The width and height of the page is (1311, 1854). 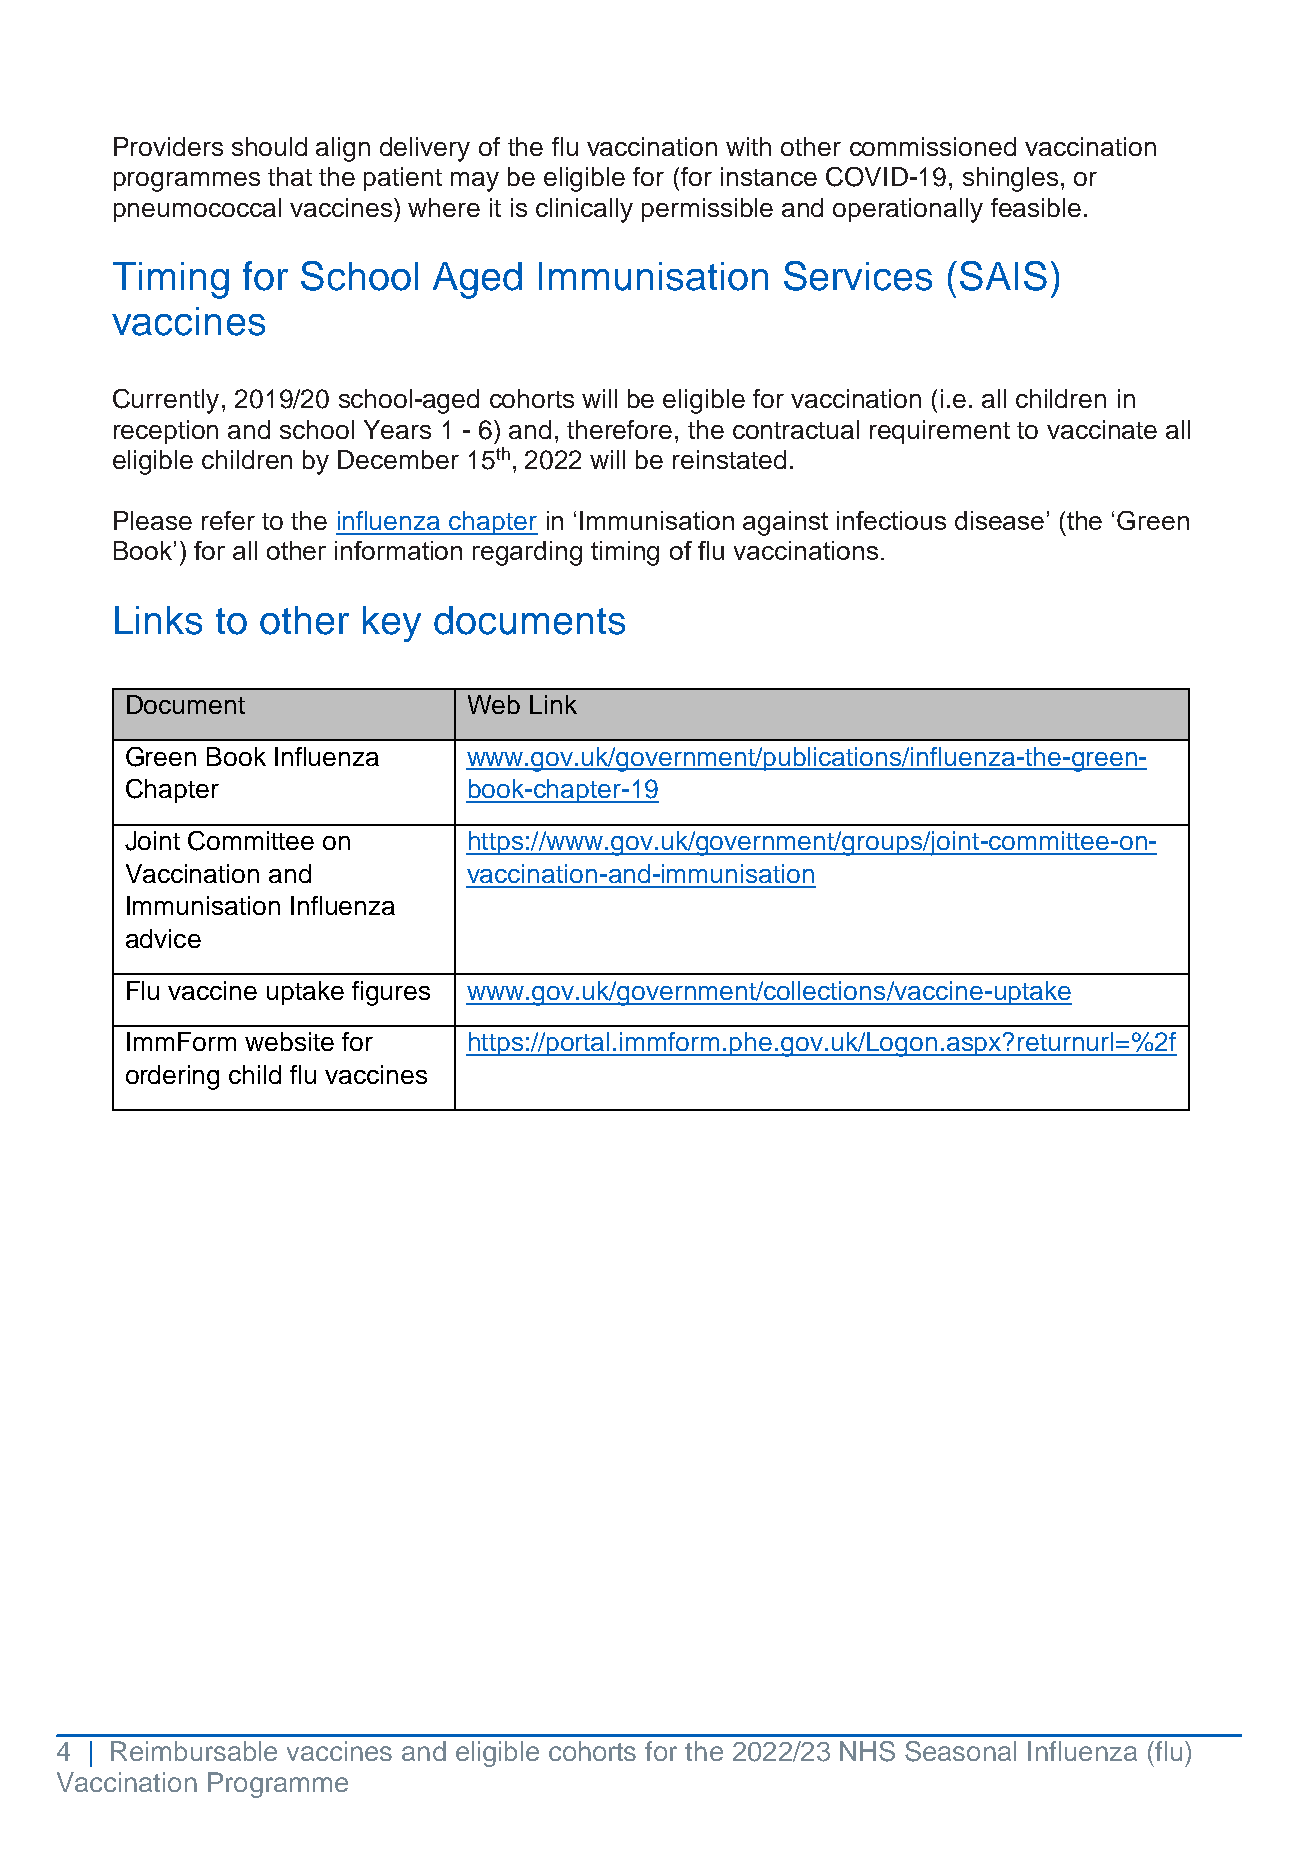 What do you see at coordinates (391, 993) in the page?
I see `figures` at bounding box center [391, 993].
